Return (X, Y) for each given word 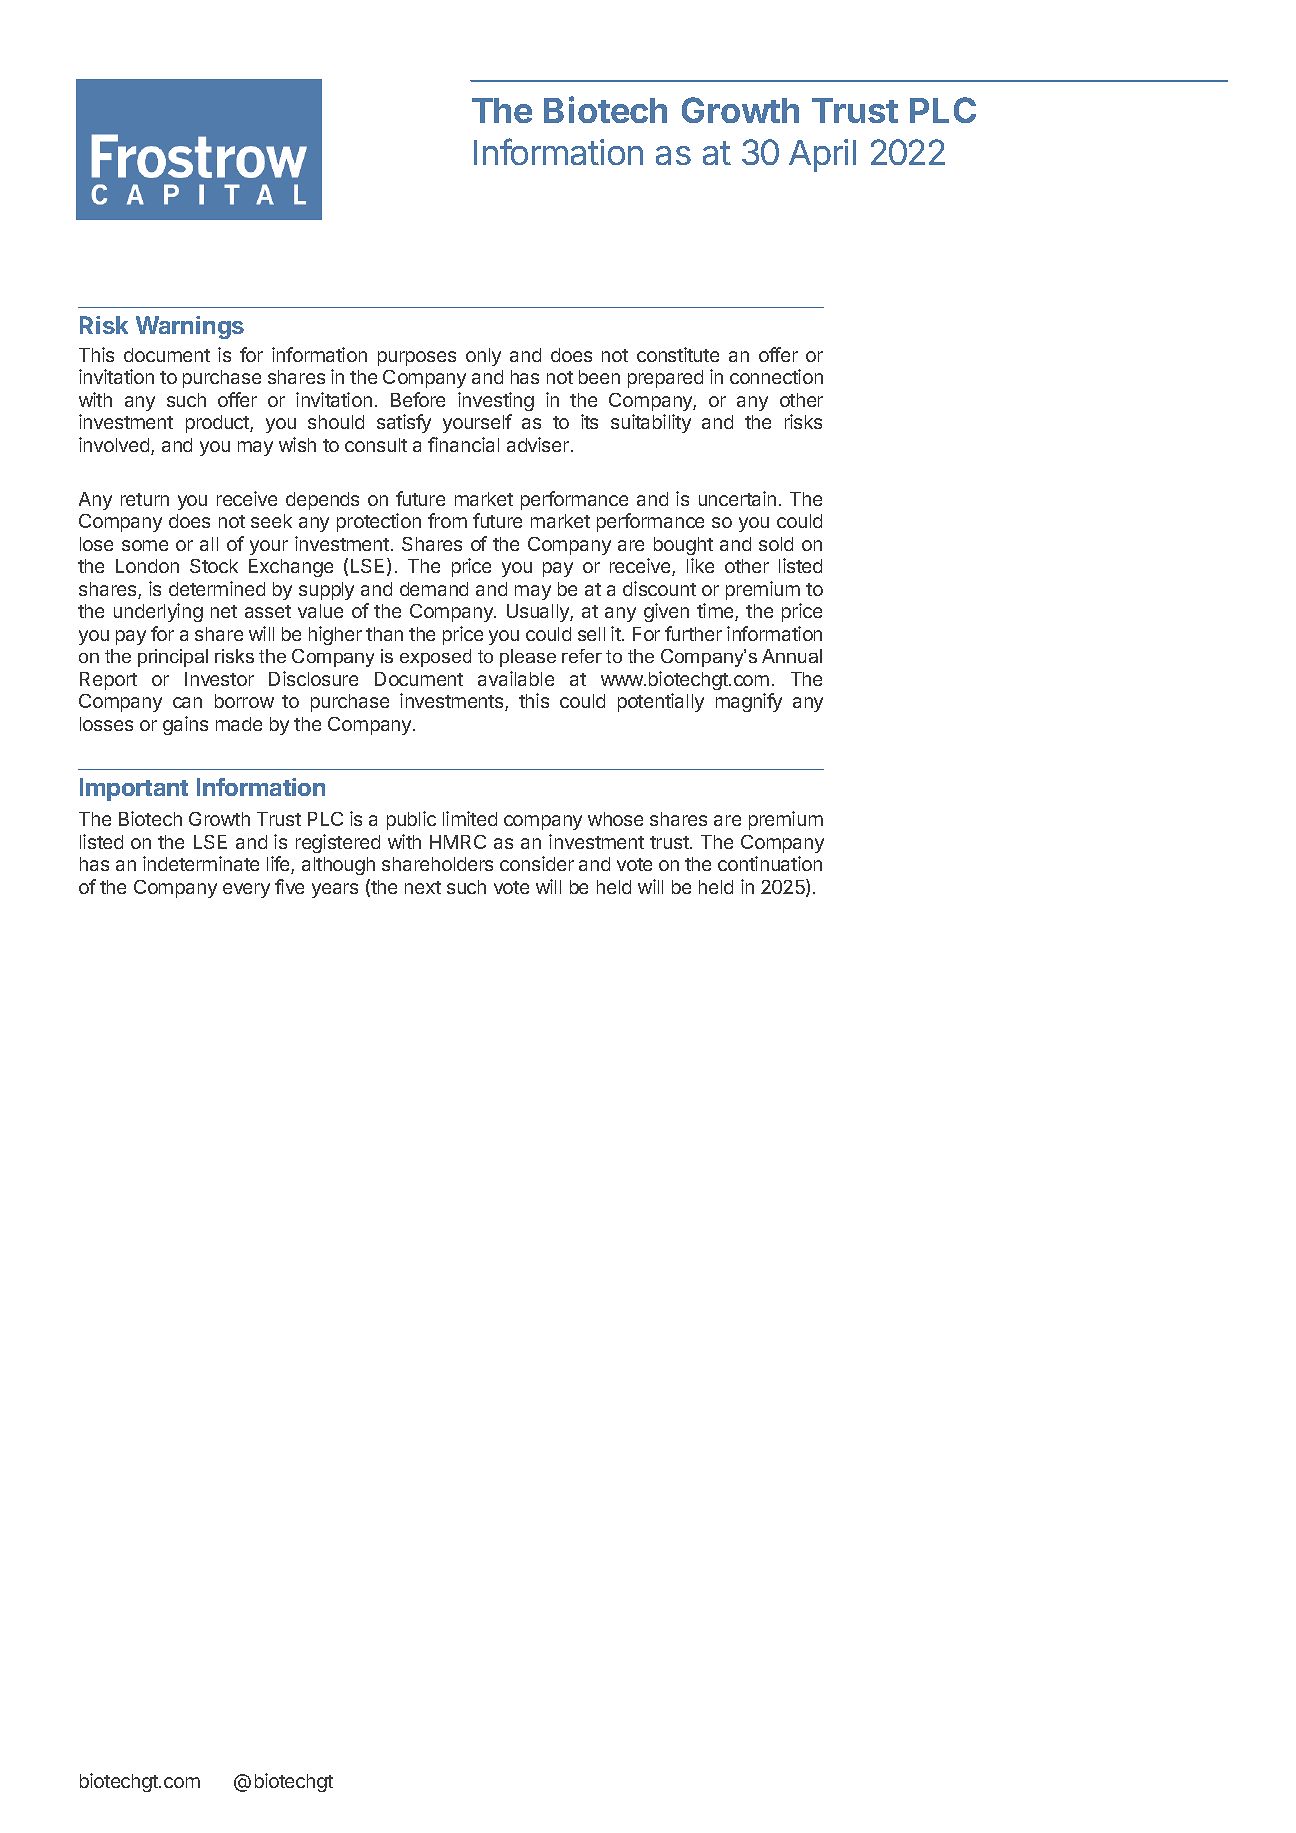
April (822, 155)
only (483, 357)
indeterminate (201, 863)
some (145, 545)
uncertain (737, 498)
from (447, 520)
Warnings (190, 327)
